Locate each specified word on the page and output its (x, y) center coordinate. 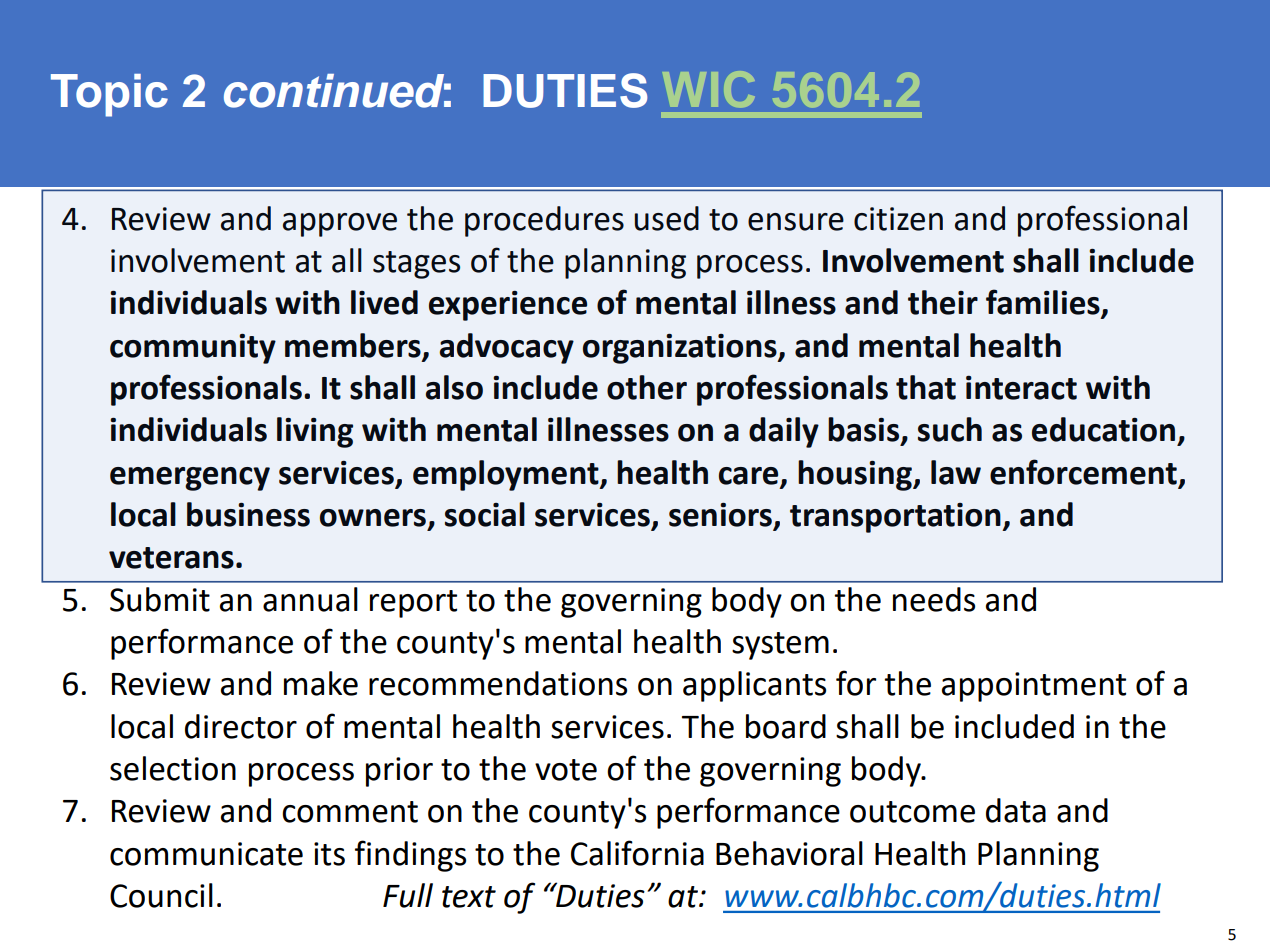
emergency (190, 479)
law (956, 472)
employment (507, 475)
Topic (109, 95)
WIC (711, 89)
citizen (898, 219)
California (637, 853)
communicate (206, 854)
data (1016, 810)
